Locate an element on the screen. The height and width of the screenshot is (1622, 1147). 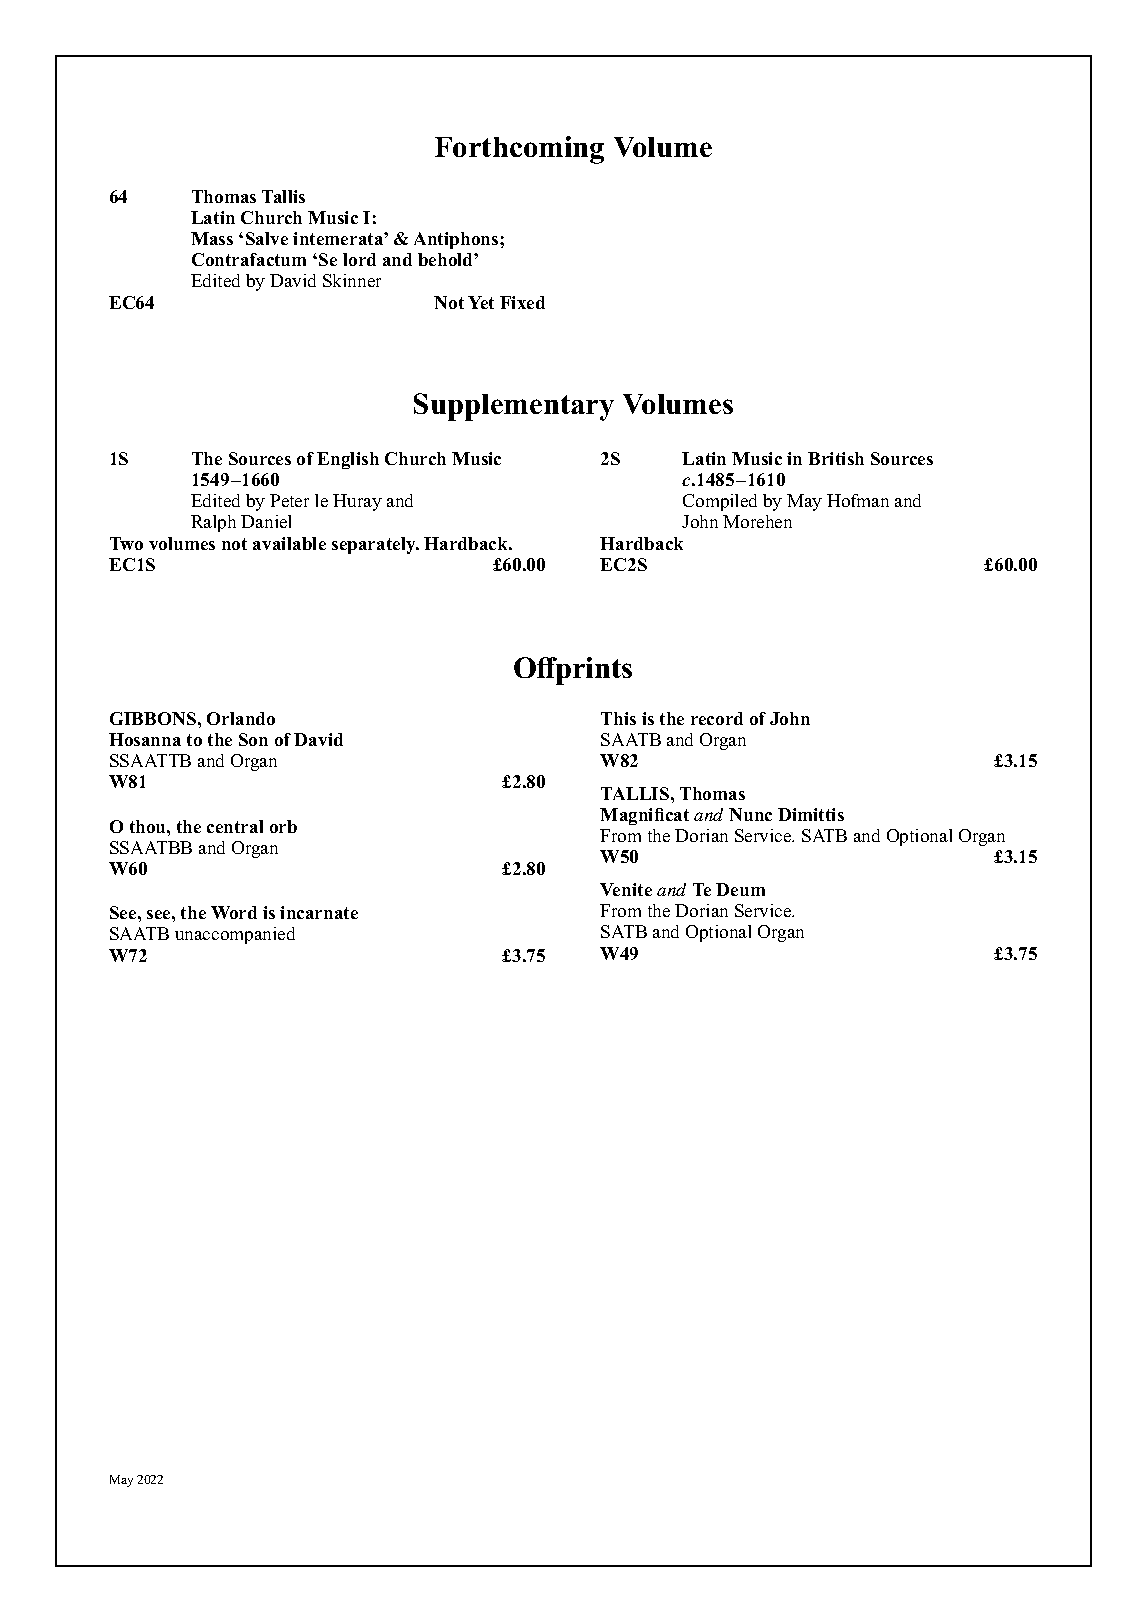
Orlando is located at coordinates (241, 718).
